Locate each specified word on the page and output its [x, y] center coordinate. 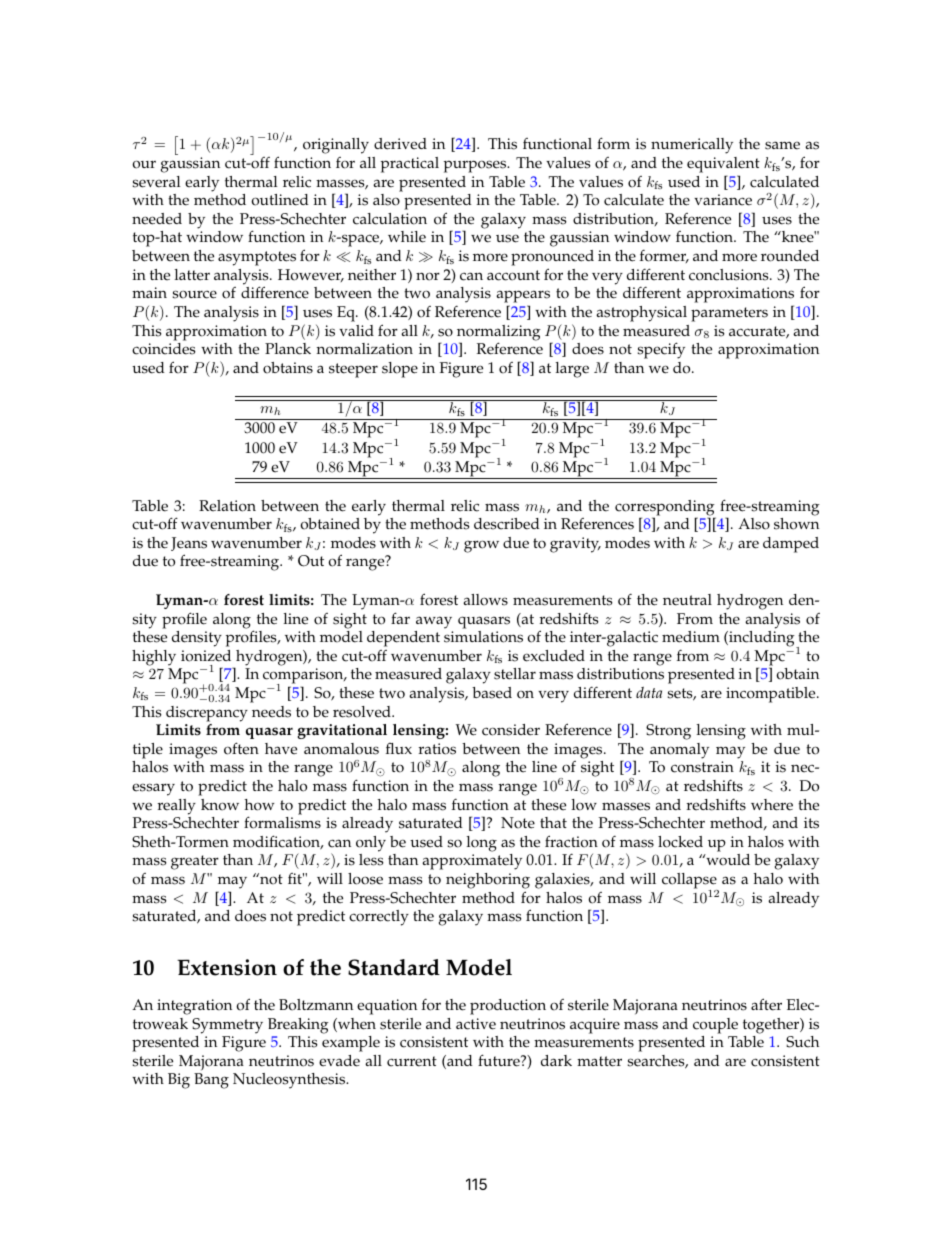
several [156, 182]
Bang [211, 1081]
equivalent [723, 165]
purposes [476, 166]
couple [715, 1026]
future [500, 1060]
